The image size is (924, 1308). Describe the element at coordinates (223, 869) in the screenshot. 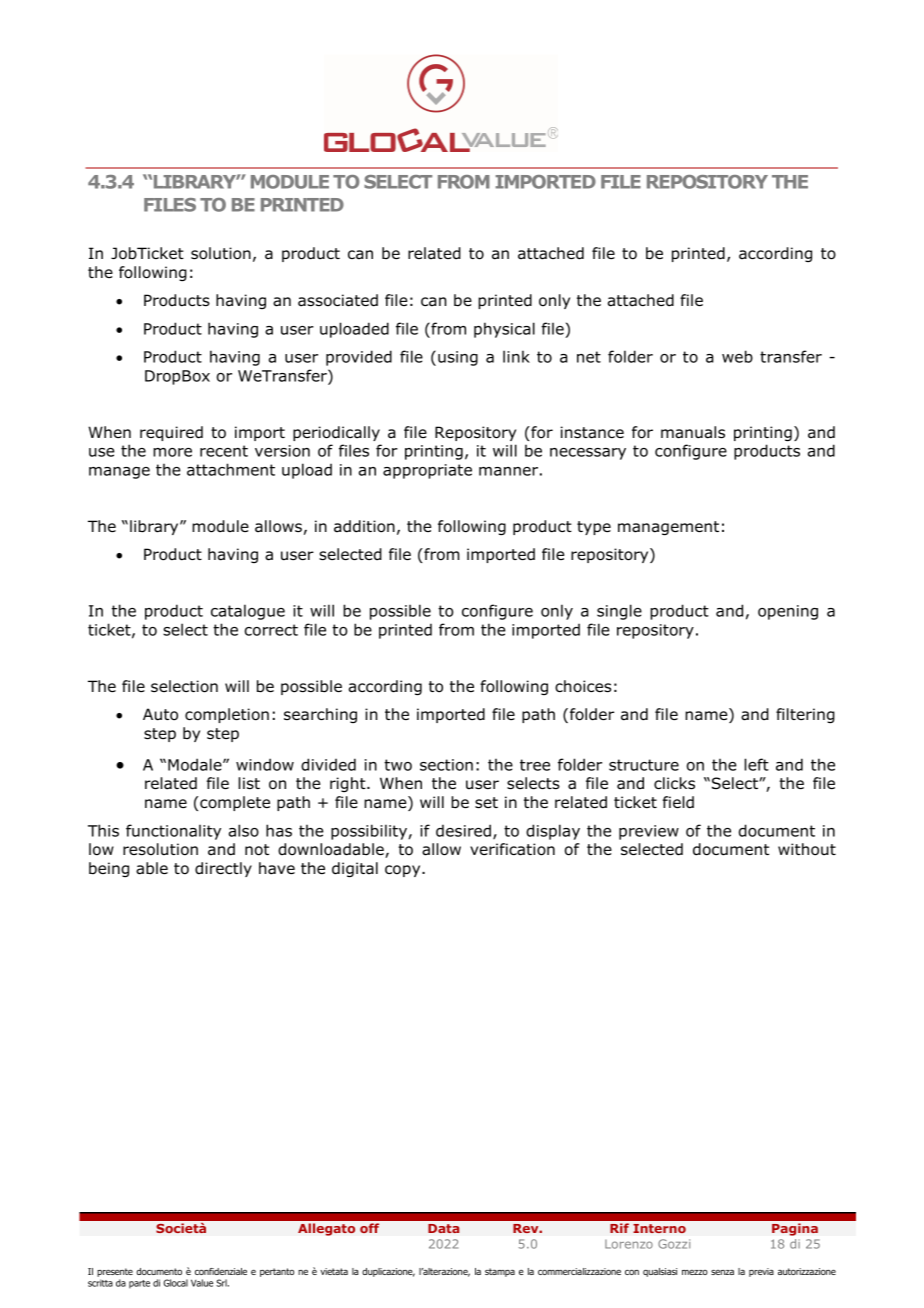

I see `directly` at that location.
